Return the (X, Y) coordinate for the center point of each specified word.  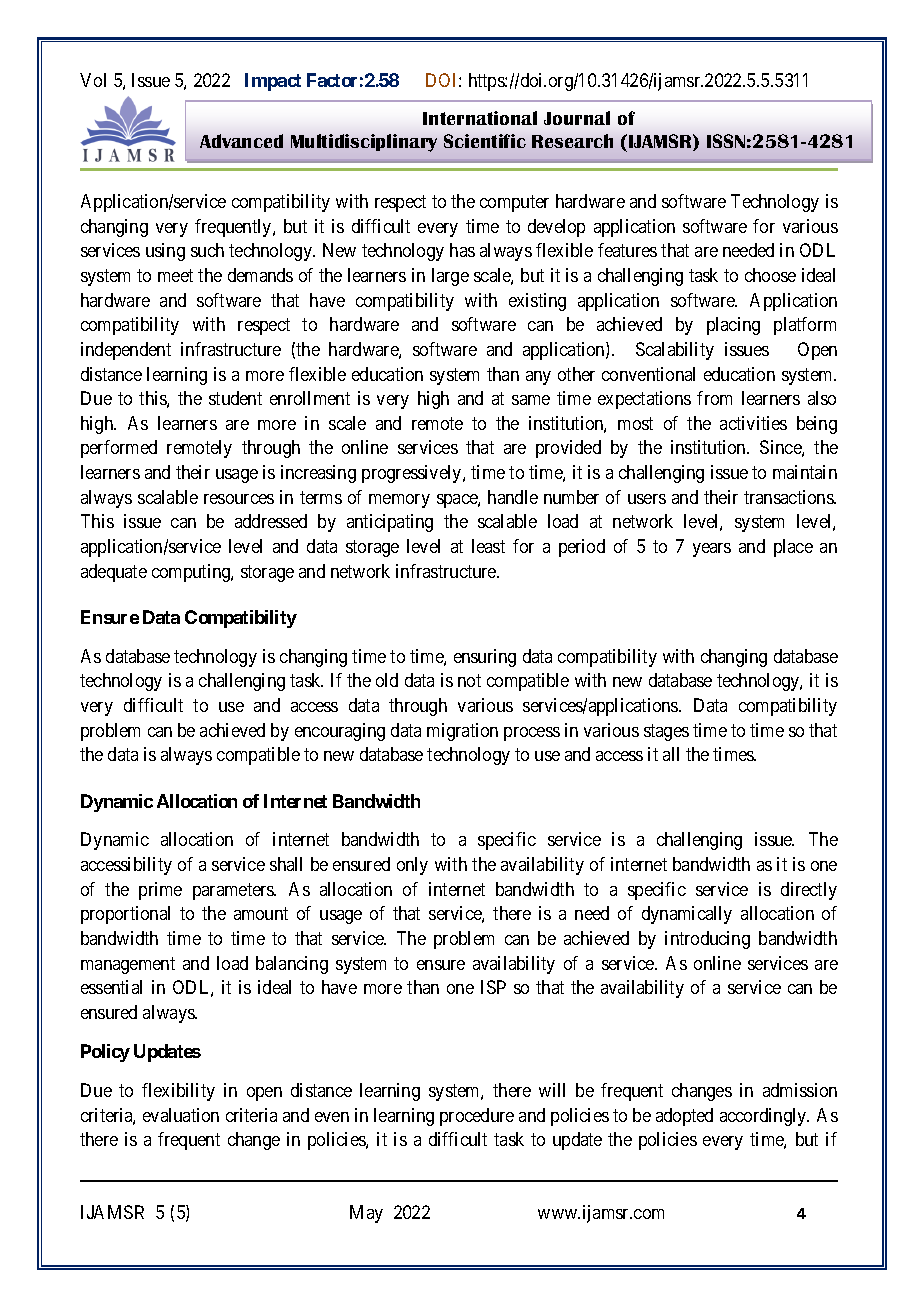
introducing (707, 940)
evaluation (181, 1115)
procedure (477, 1117)
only (412, 866)
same (531, 400)
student (235, 398)
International (480, 118)
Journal (577, 118)
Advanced (241, 141)
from (714, 398)
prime (160, 891)
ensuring (485, 658)
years (712, 550)
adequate (114, 573)
